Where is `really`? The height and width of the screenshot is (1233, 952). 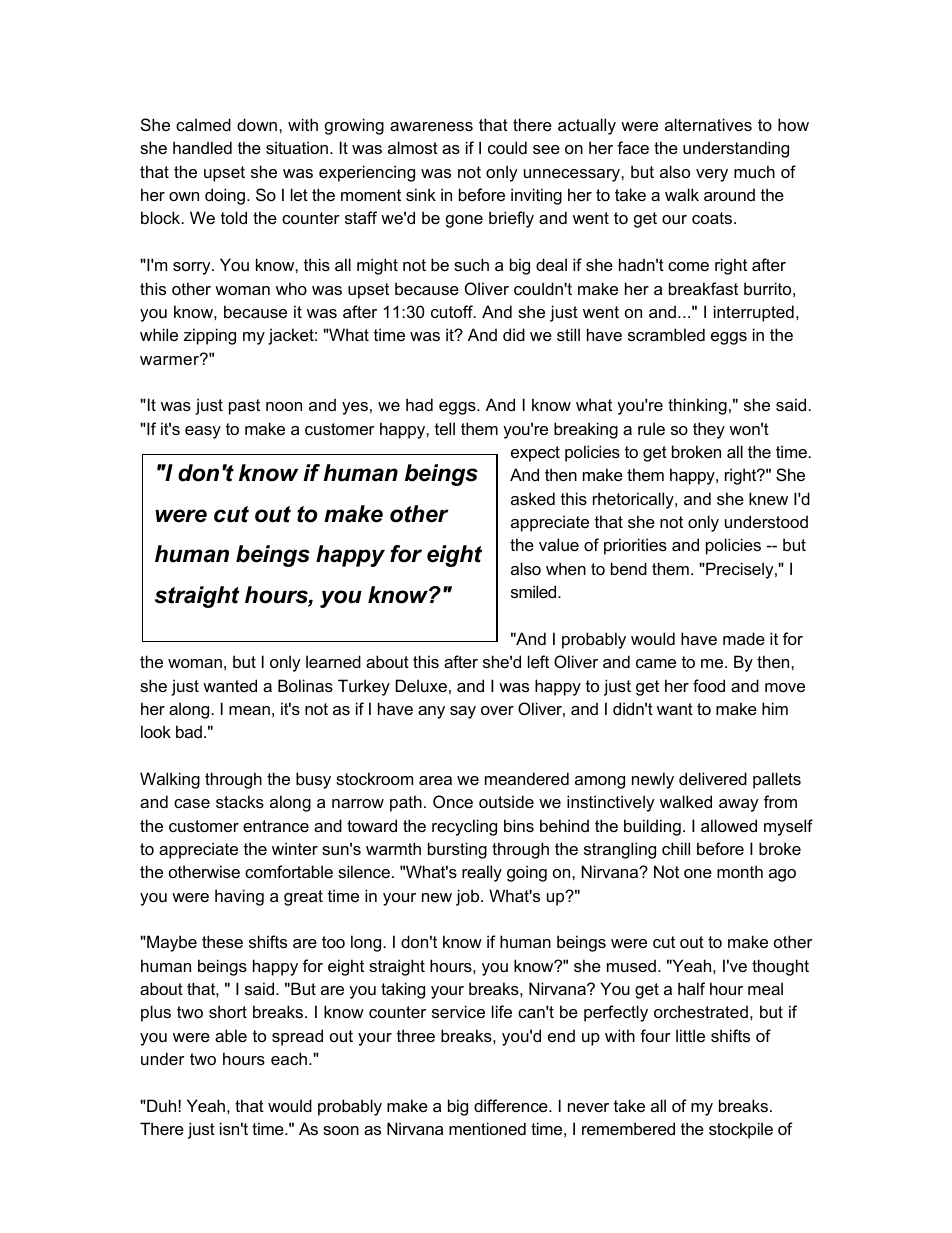 really is located at coordinates (482, 873).
